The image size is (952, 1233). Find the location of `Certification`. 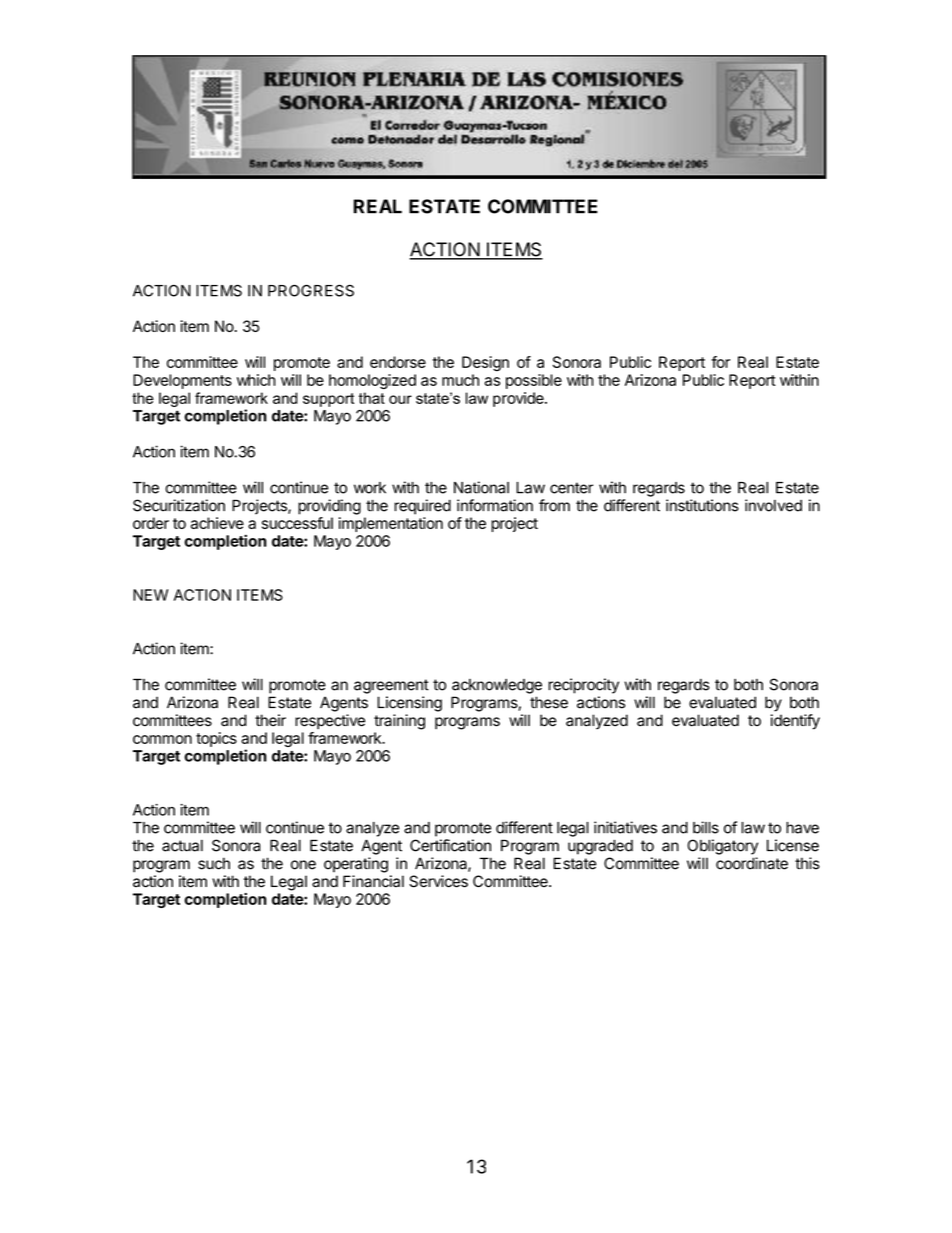

Certification is located at coordinates (450, 845).
